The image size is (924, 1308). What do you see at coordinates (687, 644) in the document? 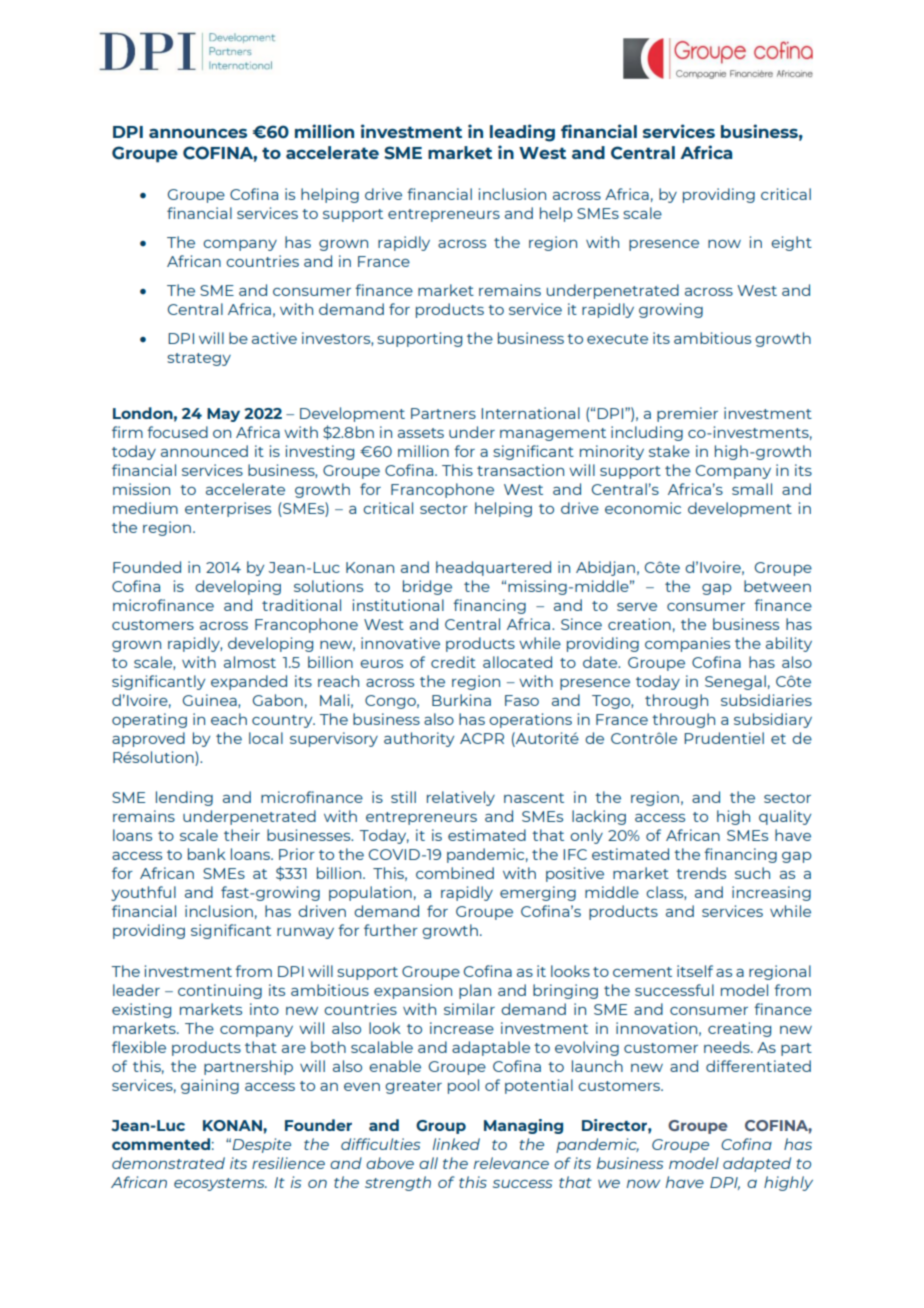
I see `companies` at bounding box center [687, 644].
